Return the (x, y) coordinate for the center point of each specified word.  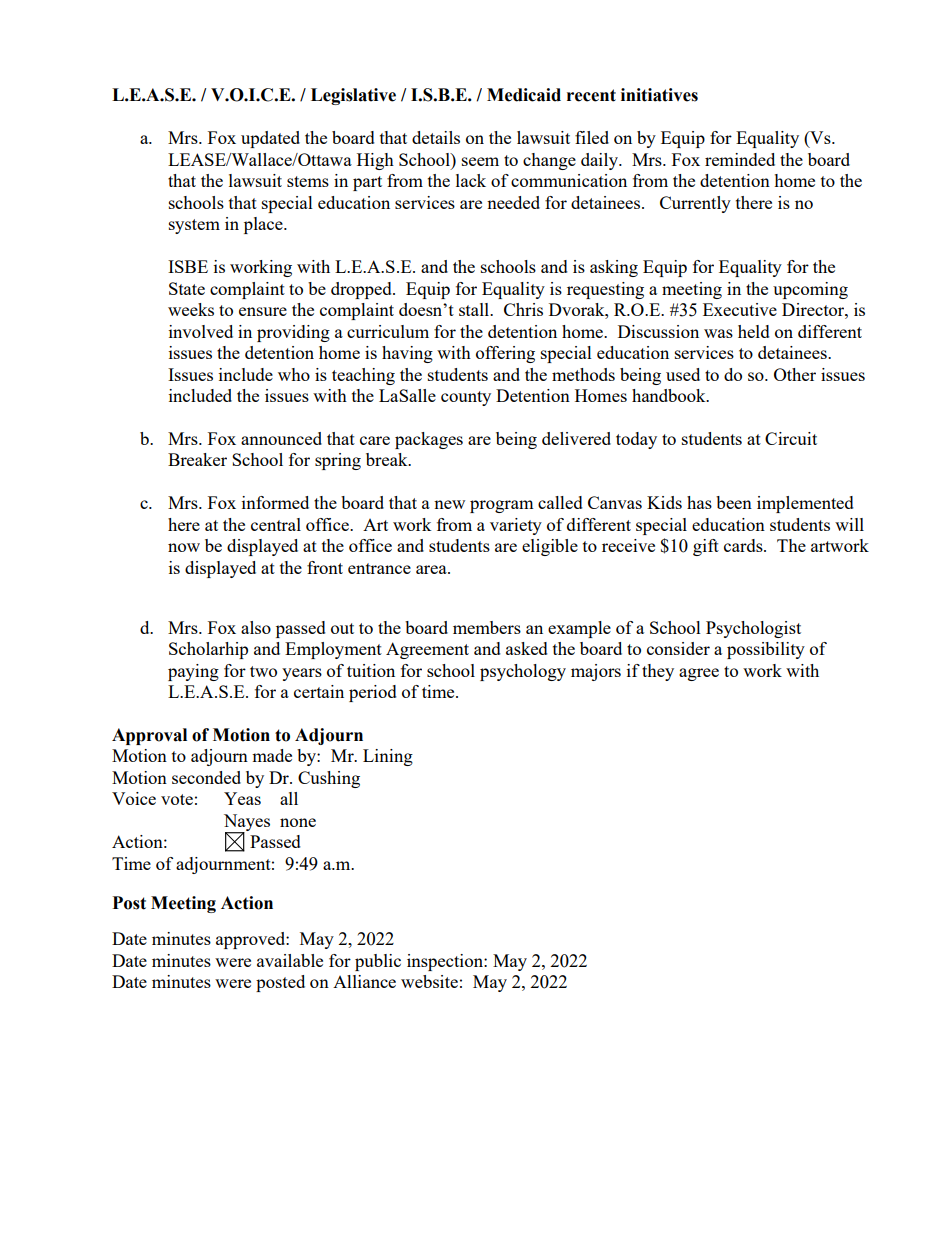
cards (744, 545)
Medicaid (524, 95)
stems (308, 181)
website (429, 981)
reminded (740, 159)
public (378, 962)
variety (516, 526)
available (290, 960)
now (184, 547)
